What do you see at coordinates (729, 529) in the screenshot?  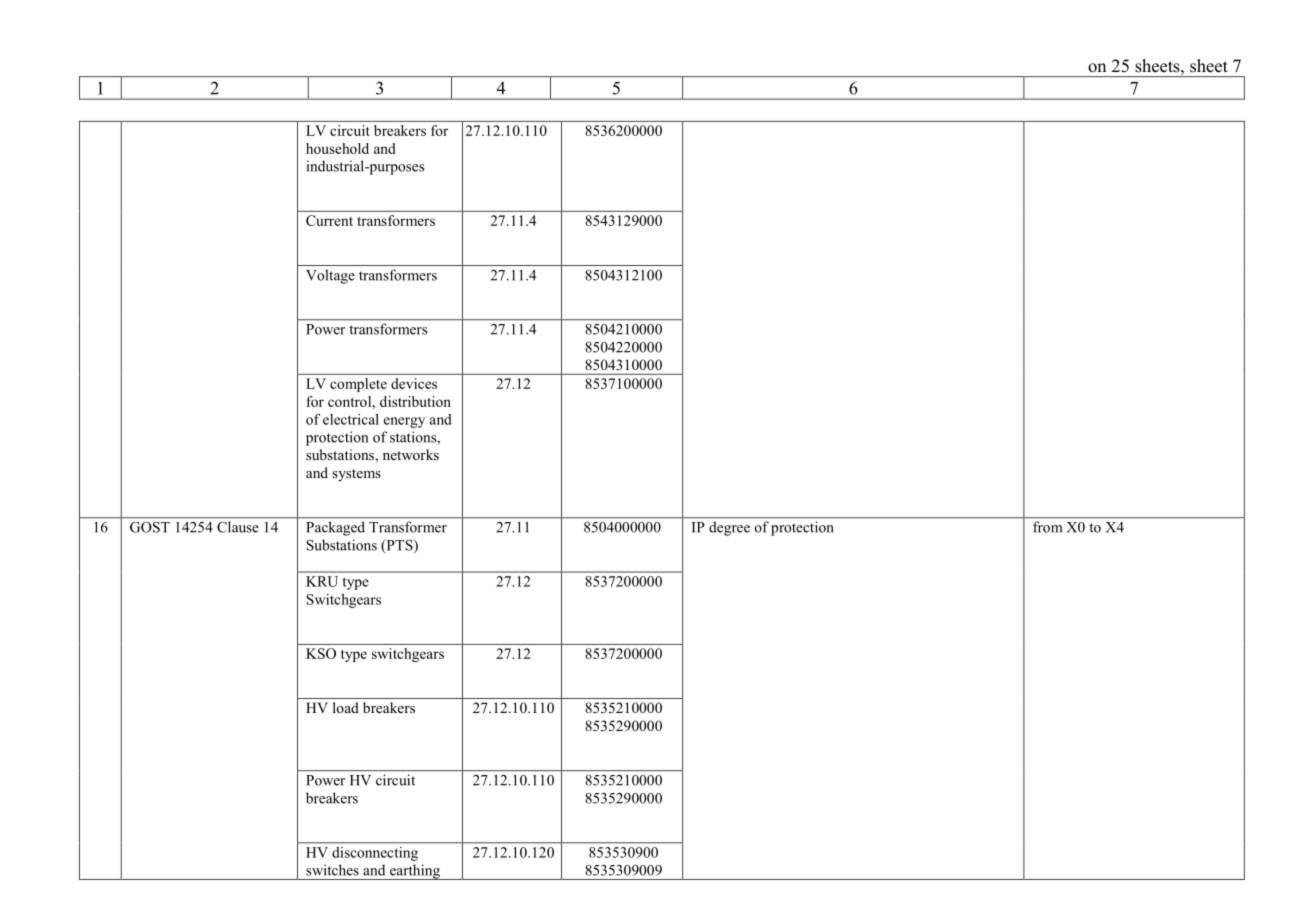 I see `degree` at bounding box center [729, 529].
